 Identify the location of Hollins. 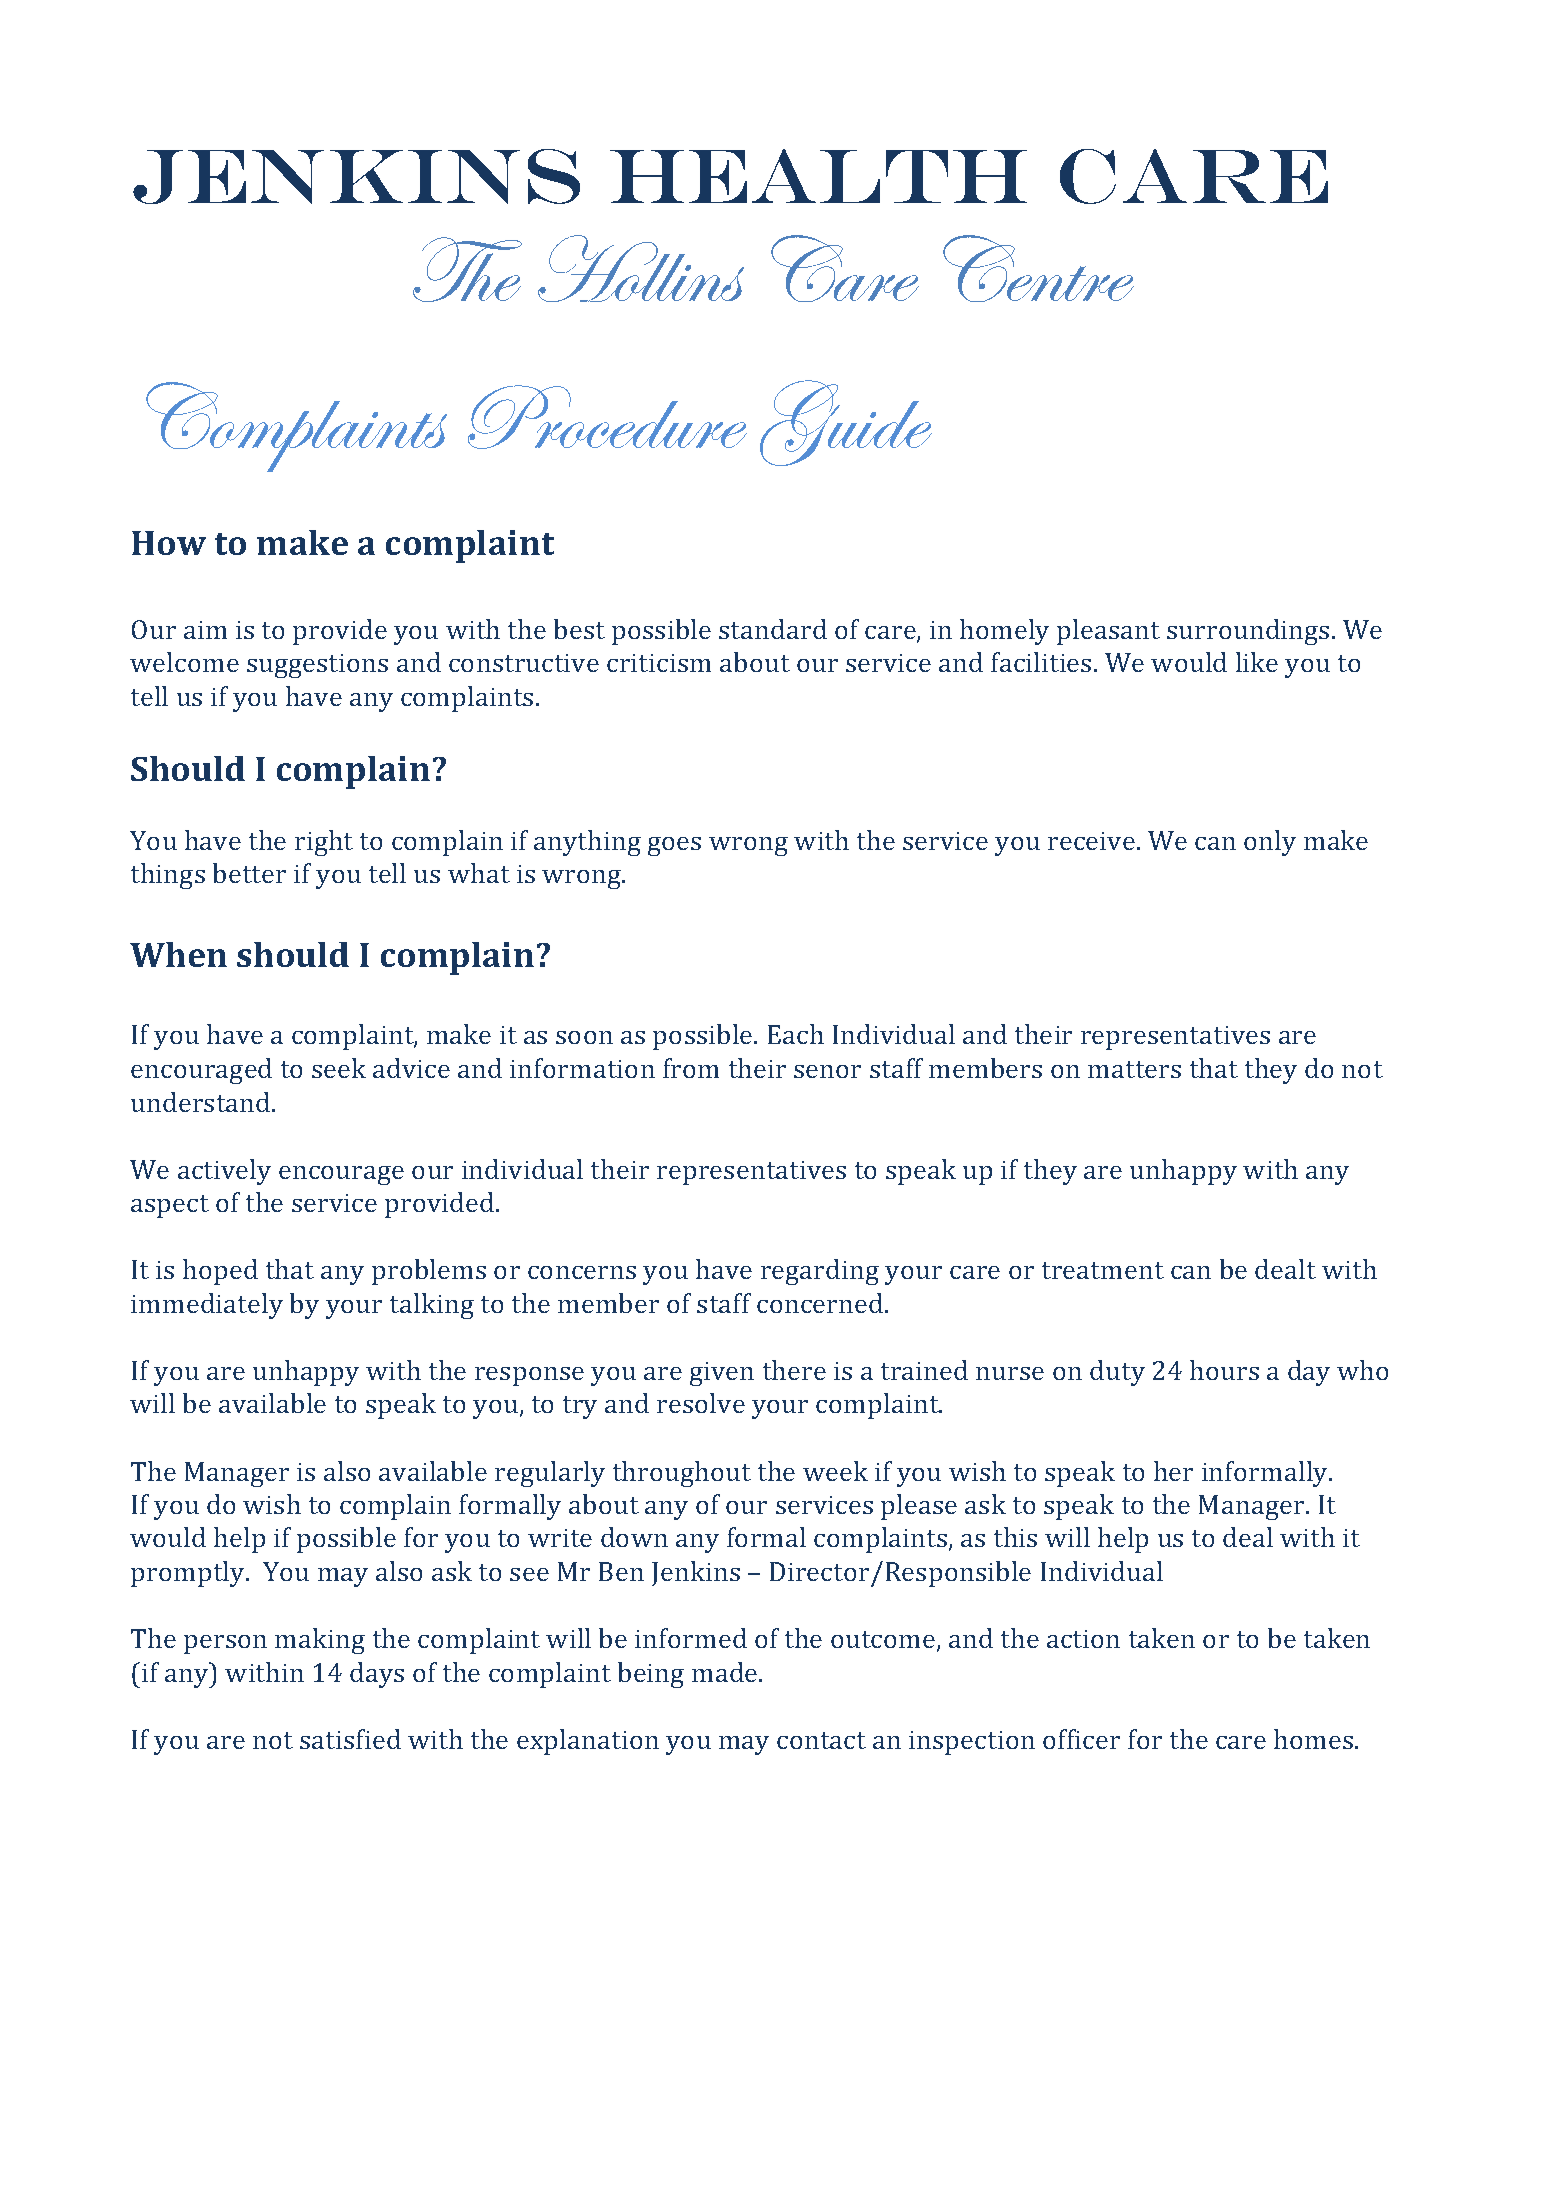
(641, 268).
